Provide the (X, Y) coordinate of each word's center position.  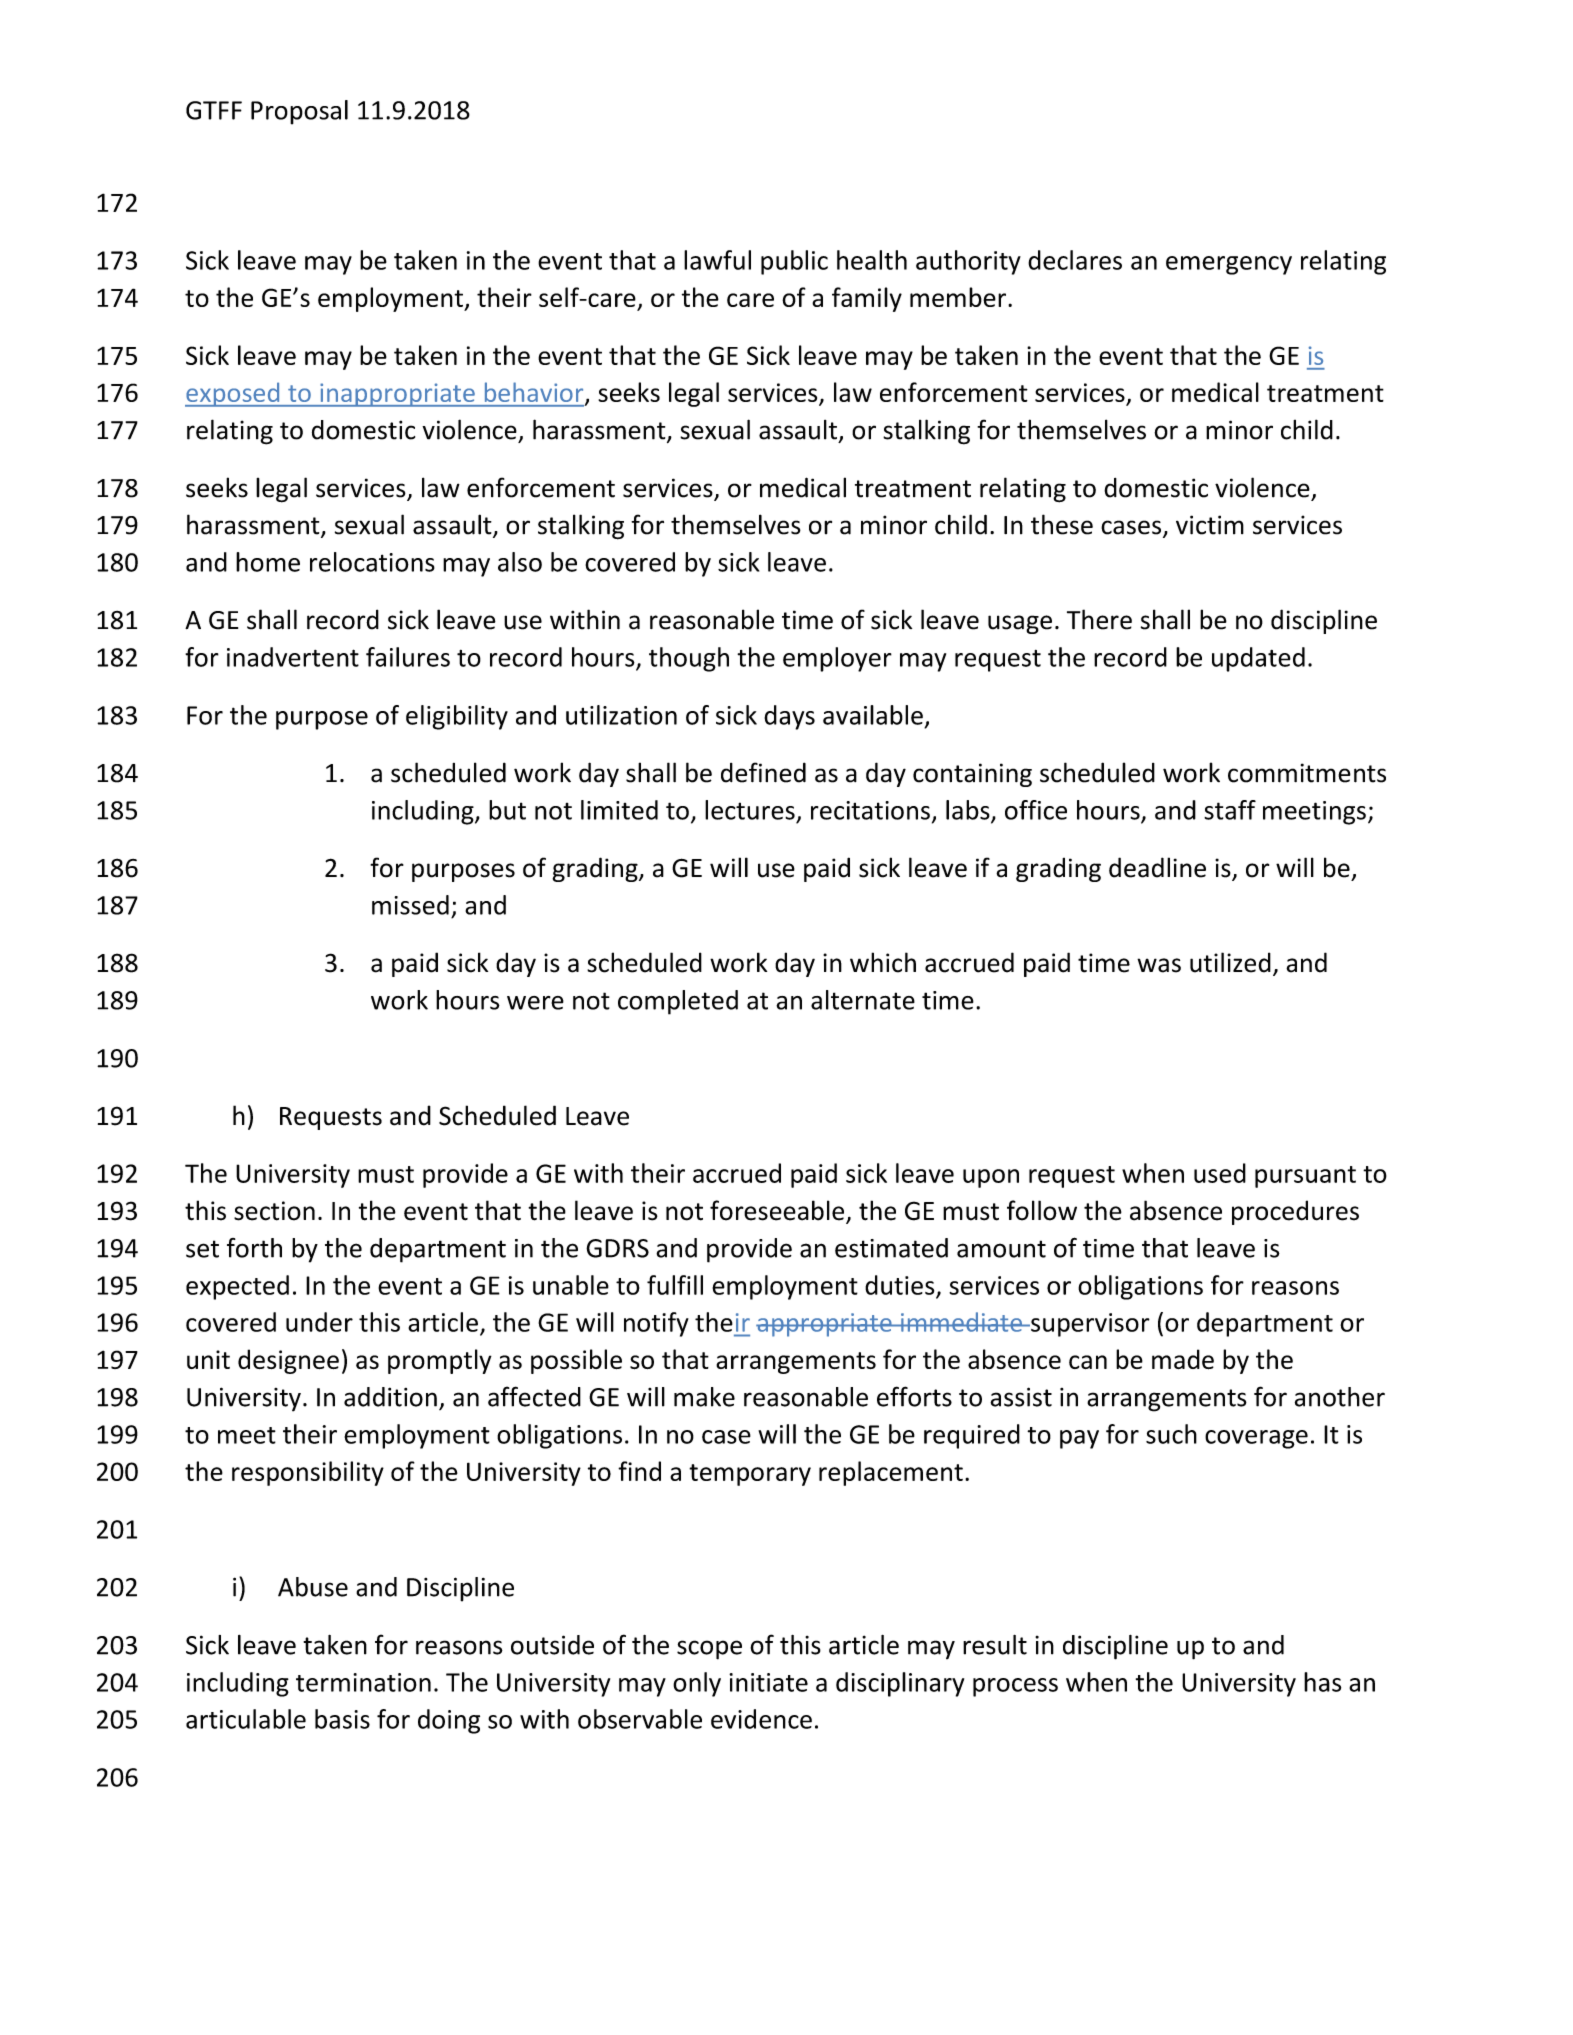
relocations (372, 562)
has (1322, 1682)
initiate (768, 1682)
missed (410, 905)
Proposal (299, 112)
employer (837, 659)
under (319, 1322)
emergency (1229, 265)
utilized (1230, 962)
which (883, 962)
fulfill (675, 1285)
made (1183, 1359)
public (794, 262)
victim (1210, 525)
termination (363, 1682)
